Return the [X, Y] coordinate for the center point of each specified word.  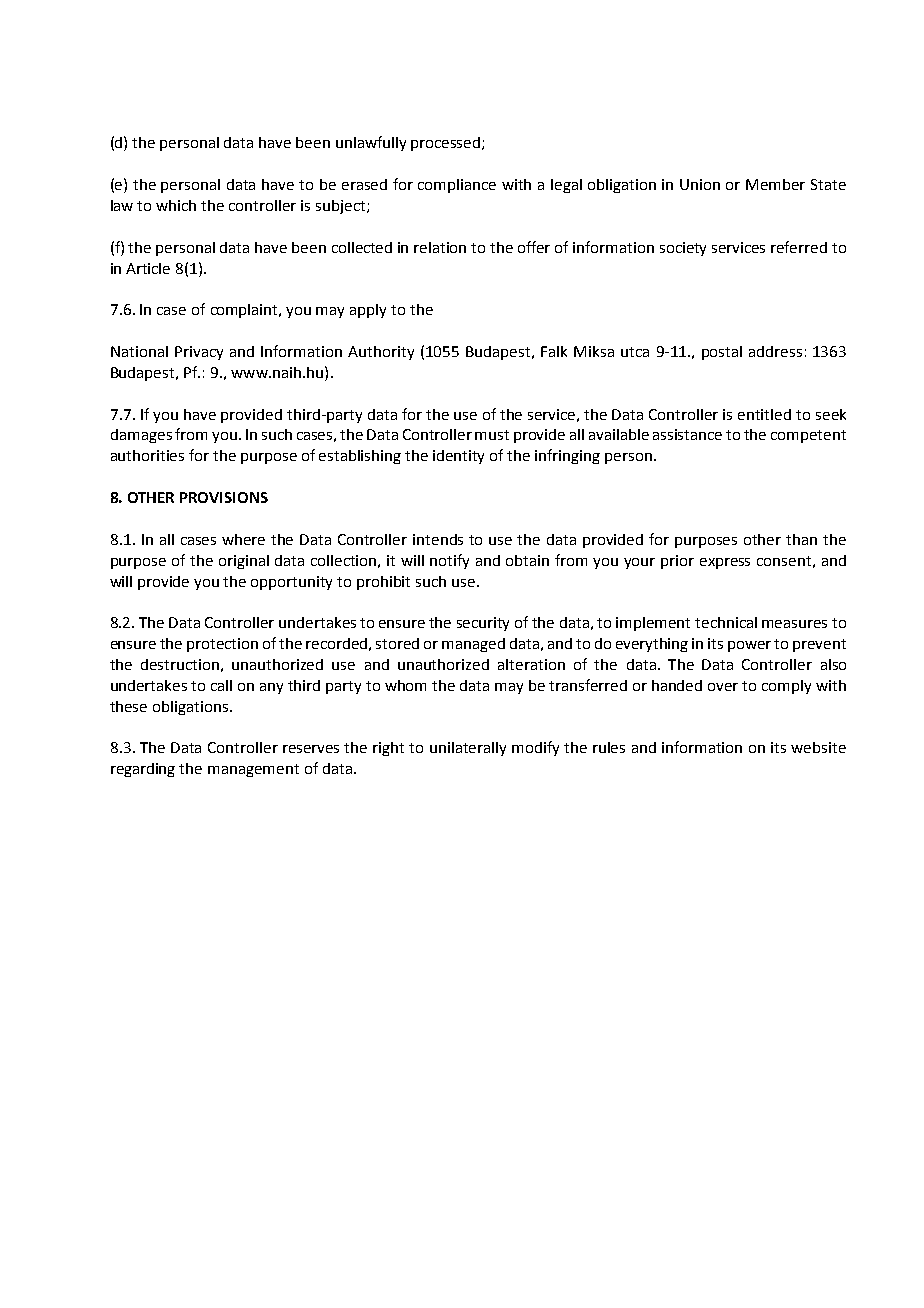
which [176, 205]
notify [449, 561]
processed [447, 144]
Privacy [199, 353]
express [725, 563]
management [253, 770]
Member [775, 184]
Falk [554, 351]
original [244, 562]
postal [722, 353]
